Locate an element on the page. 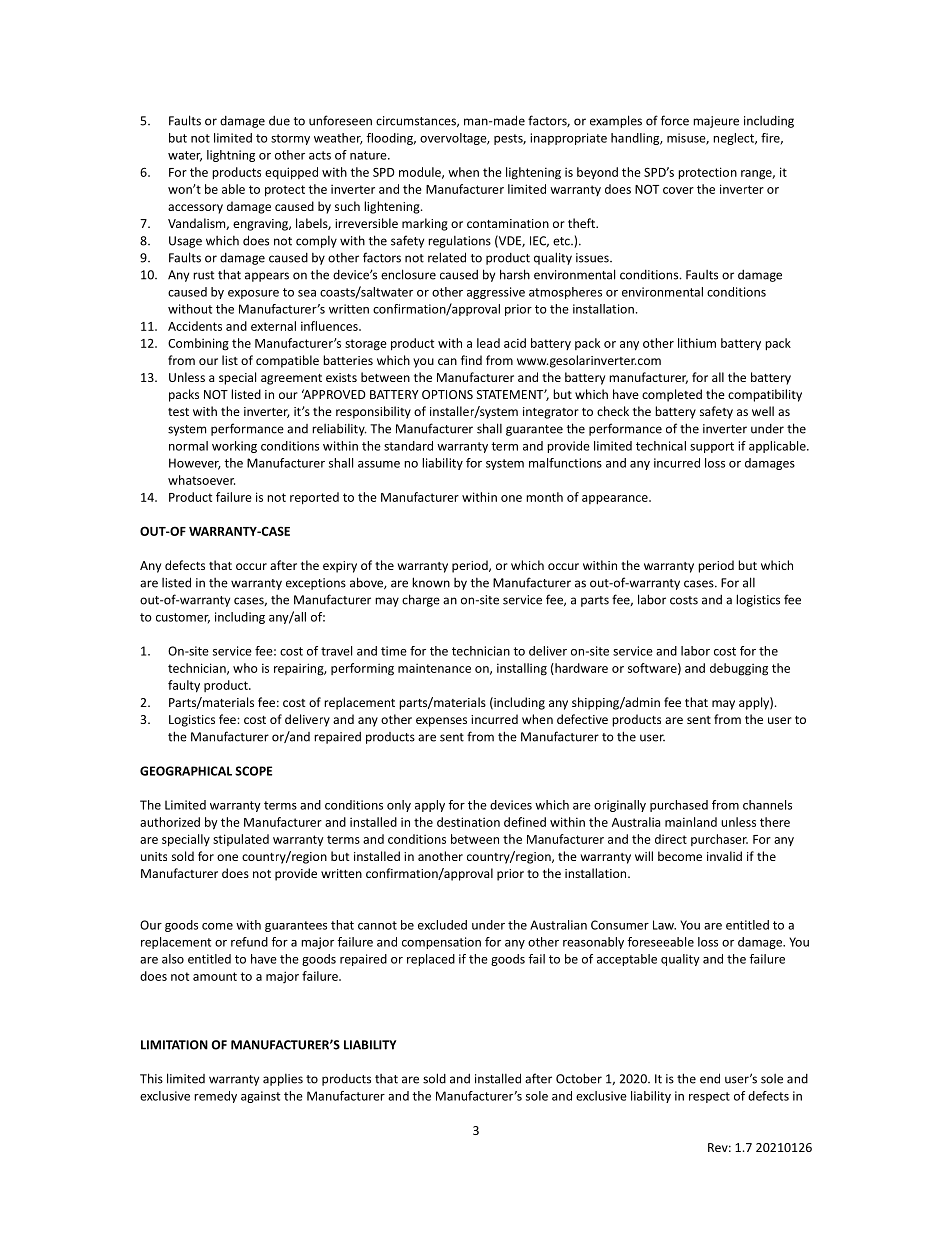 The image size is (952, 1233). majeure is located at coordinates (716, 122).
